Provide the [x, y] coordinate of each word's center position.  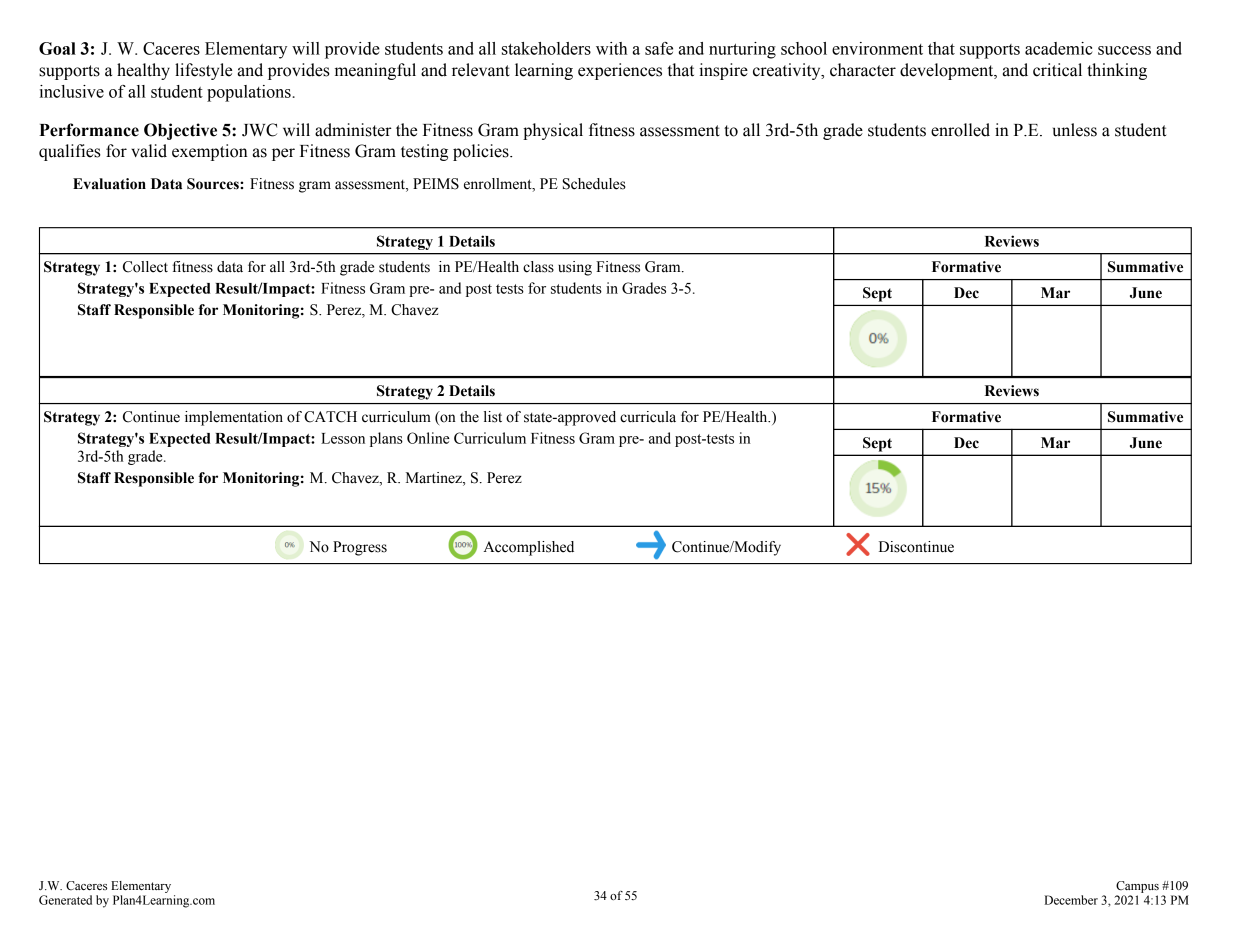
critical [1057, 70]
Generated [65, 900]
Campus [1137, 887]
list [493, 417]
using [575, 268]
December [1071, 900]
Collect [145, 267]
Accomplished [529, 548]
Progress [360, 548]
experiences [620, 71]
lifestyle [203, 71]
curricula [648, 417]
